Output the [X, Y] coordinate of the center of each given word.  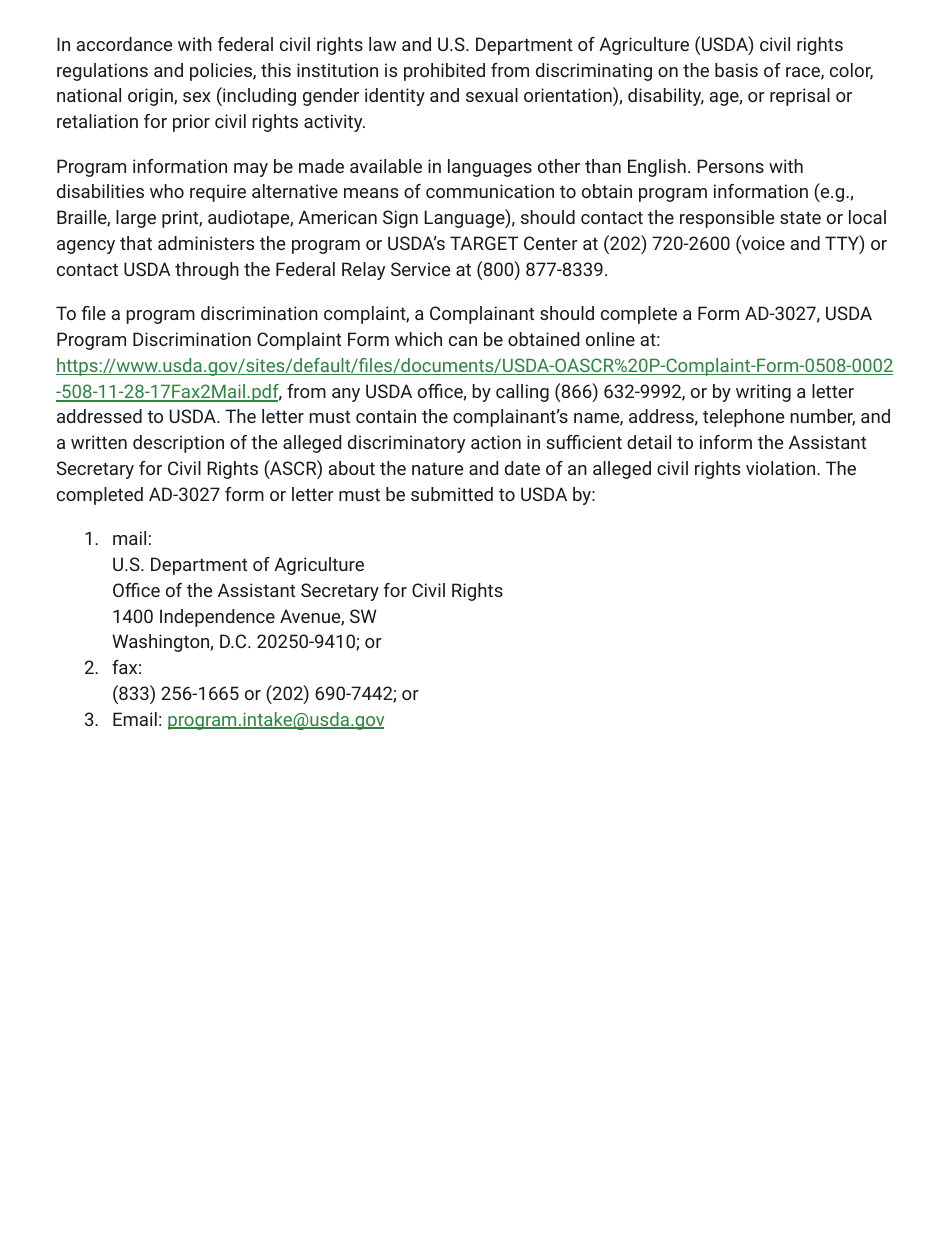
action [496, 442]
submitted [452, 494]
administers [206, 243]
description [178, 444]
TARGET [484, 243]
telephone [743, 418]
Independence [217, 618]
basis [736, 70]
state [800, 217]
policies [222, 72]
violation [780, 468]
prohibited [444, 72]
